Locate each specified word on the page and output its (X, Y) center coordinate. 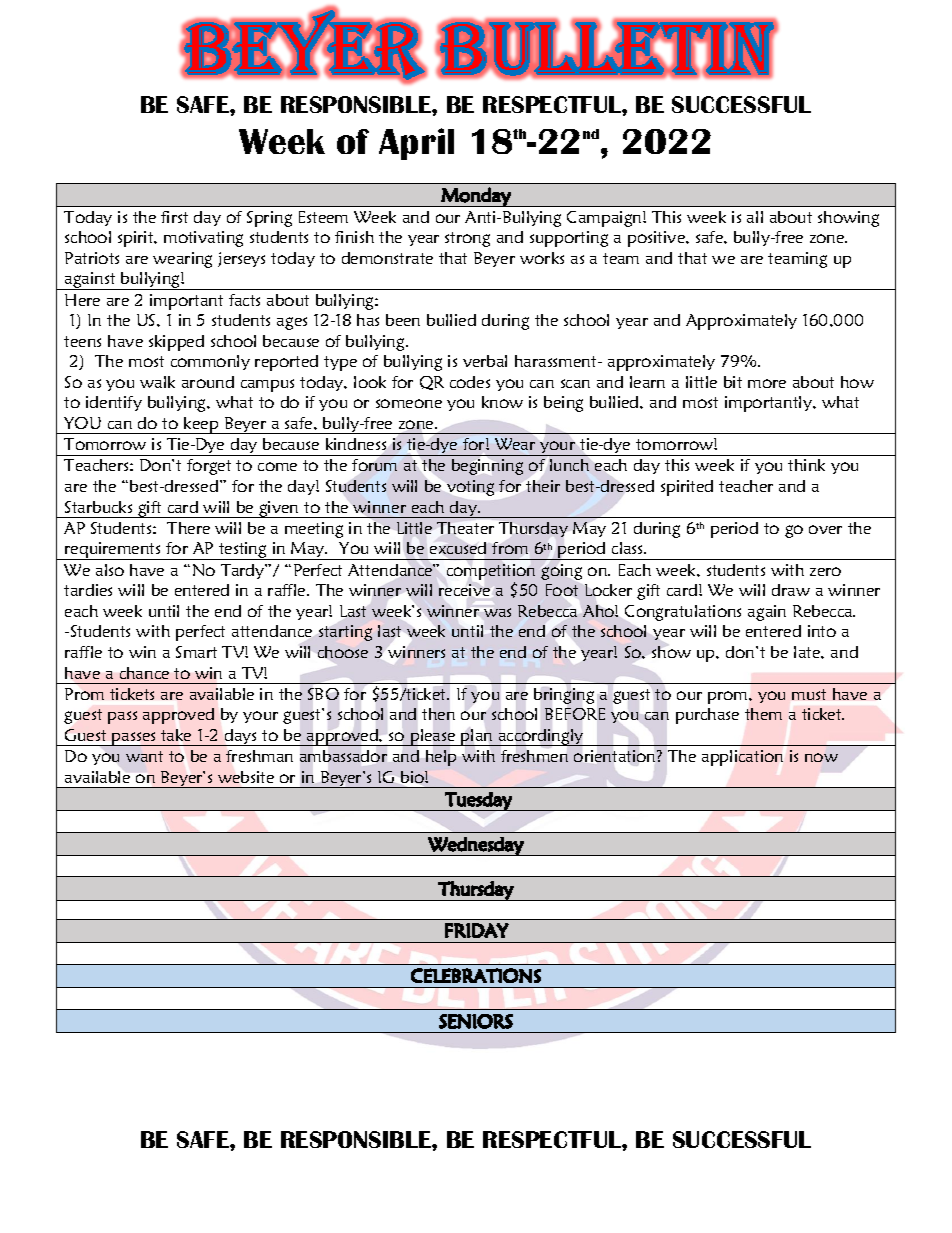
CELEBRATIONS (476, 975)
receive (464, 590)
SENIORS (476, 1021)
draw (791, 590)
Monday (476, 197)
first (174, 217)
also (110, 570)
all (755, 217)
